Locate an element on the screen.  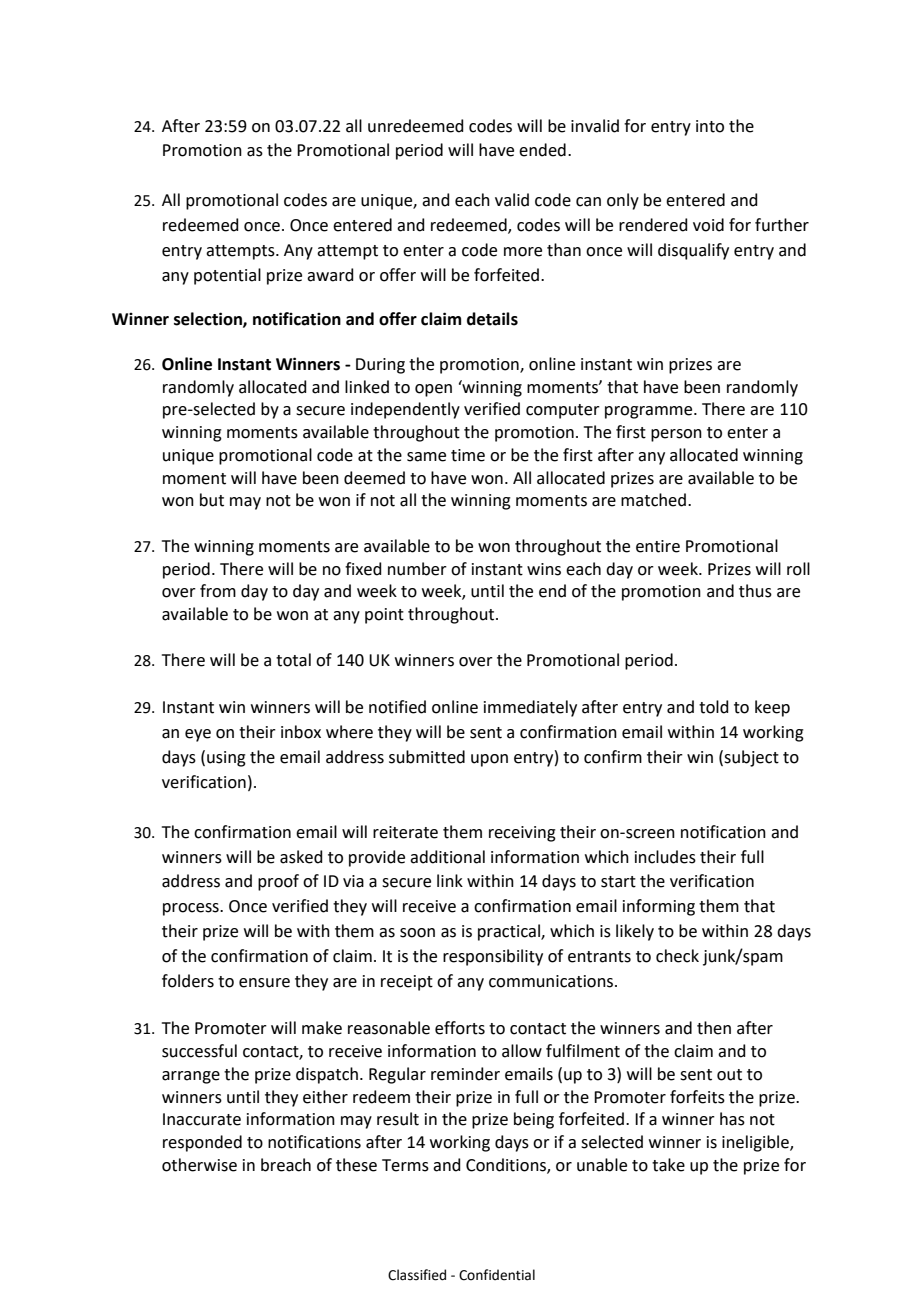
but is located at coordinates (212, 500).
